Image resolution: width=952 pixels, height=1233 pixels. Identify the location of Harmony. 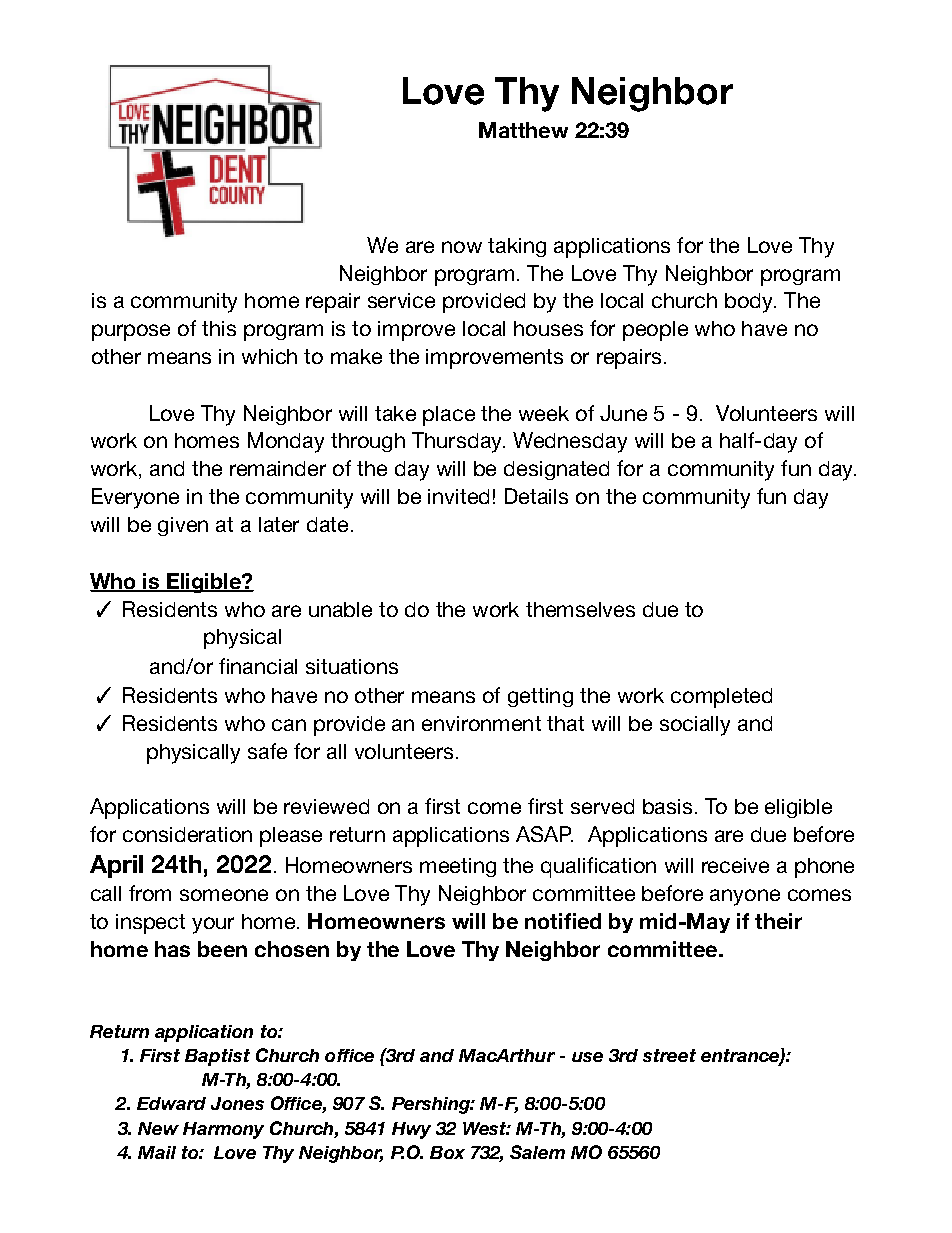
(223, 1130).
